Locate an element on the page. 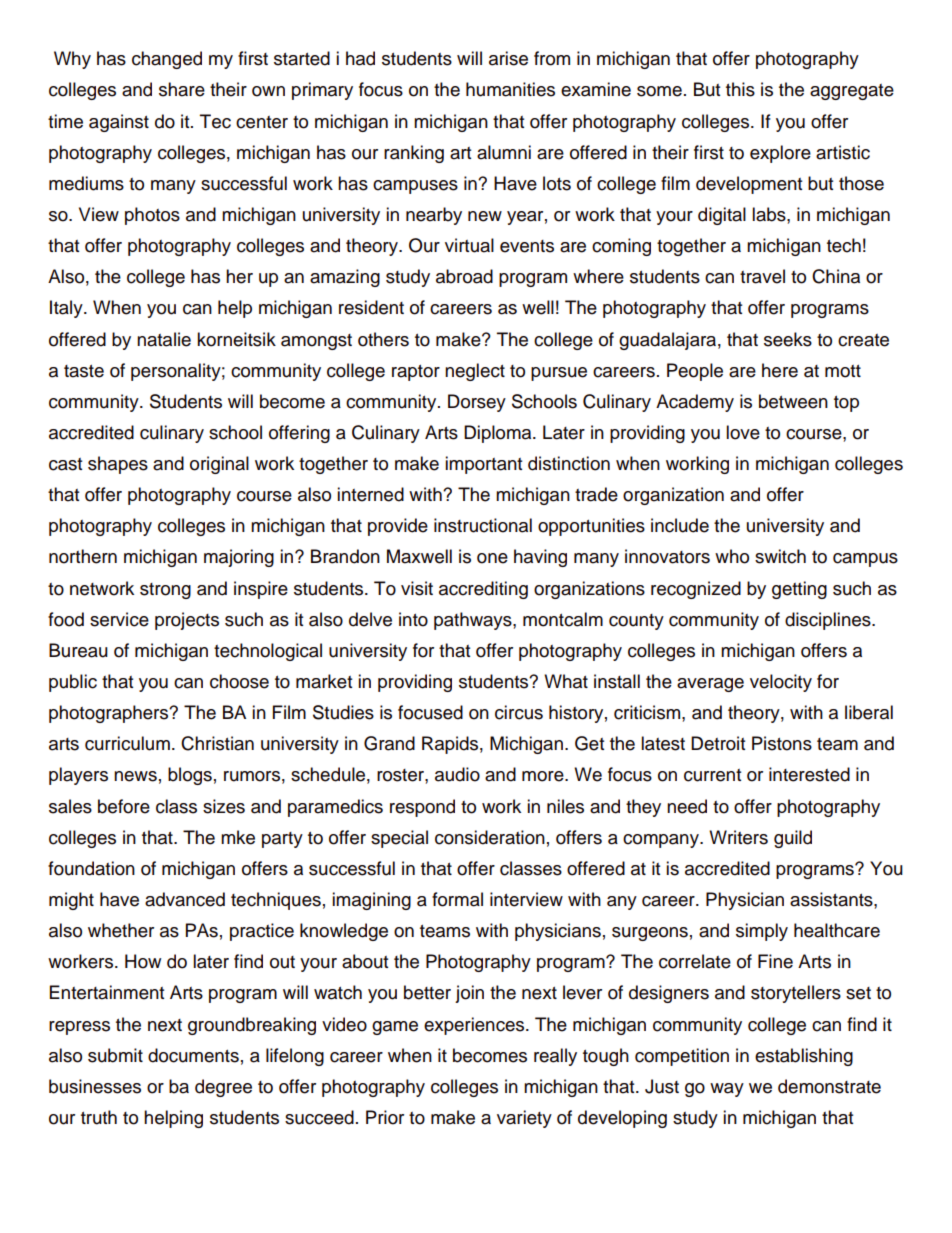 The height and width of the page is (1233, 952). documents is located at coordinates (193, 1055).
